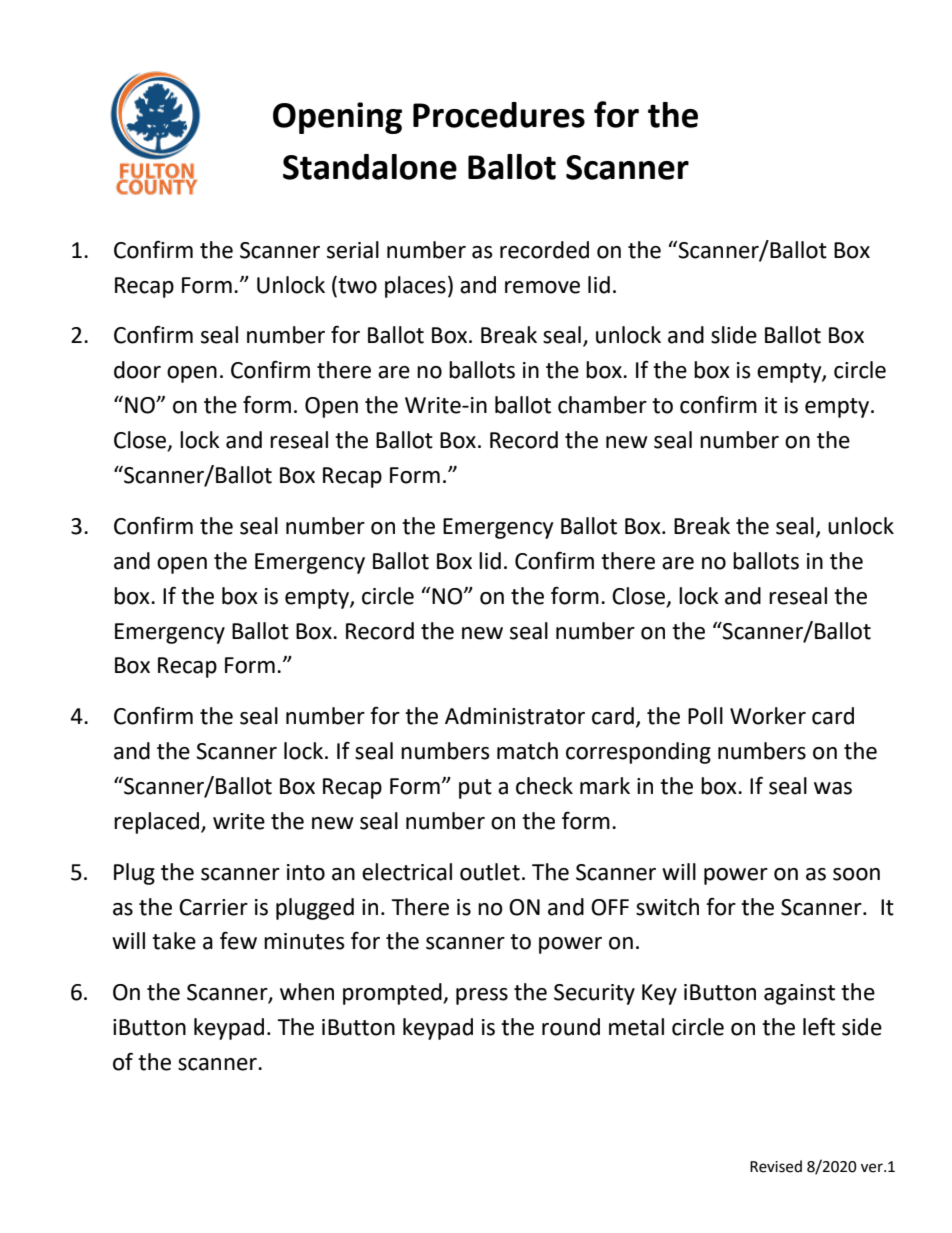  Describe the element at coordinates (158, 823) in the image. I see `replaced` at that location.
